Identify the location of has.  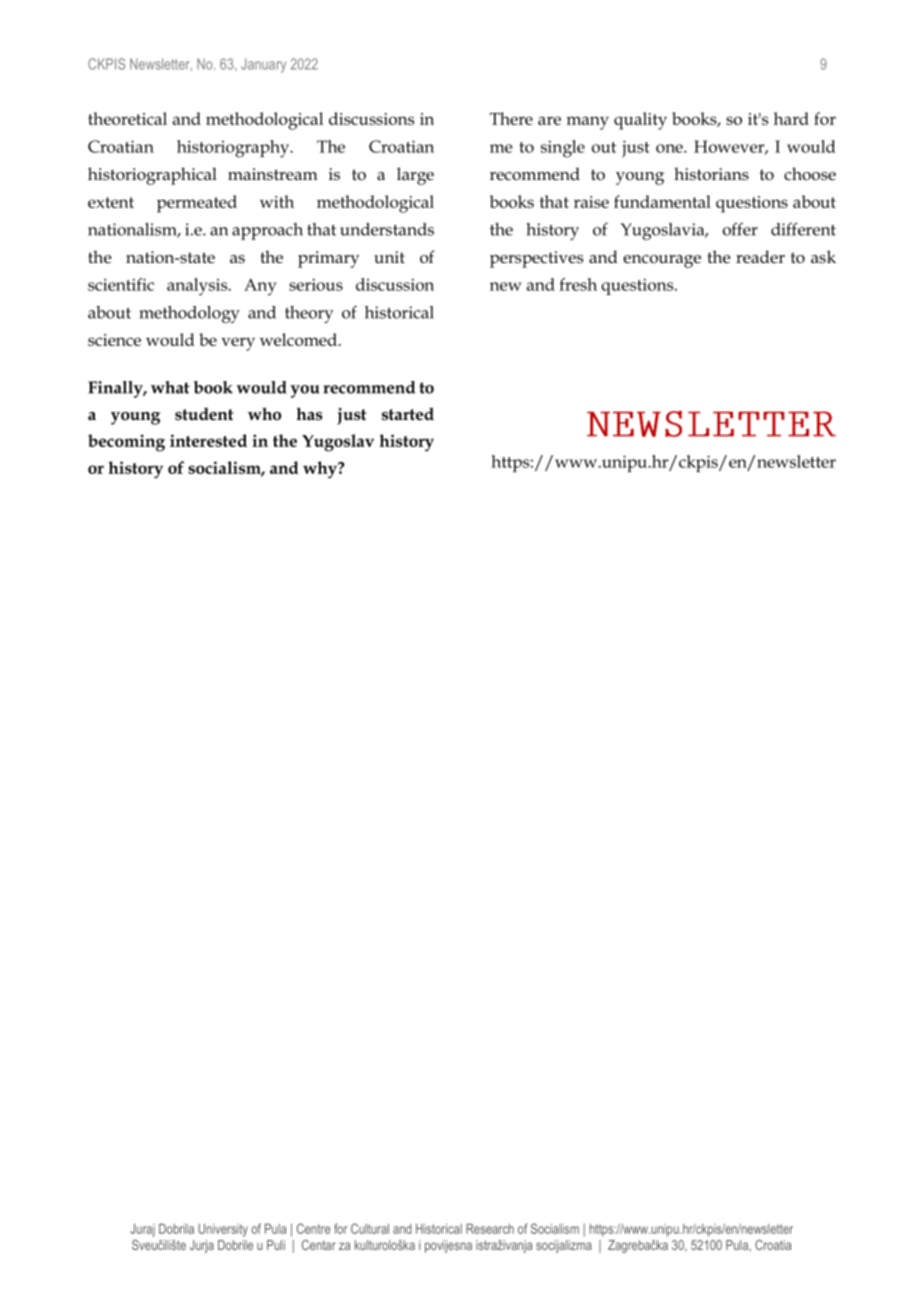
(309, 414).
